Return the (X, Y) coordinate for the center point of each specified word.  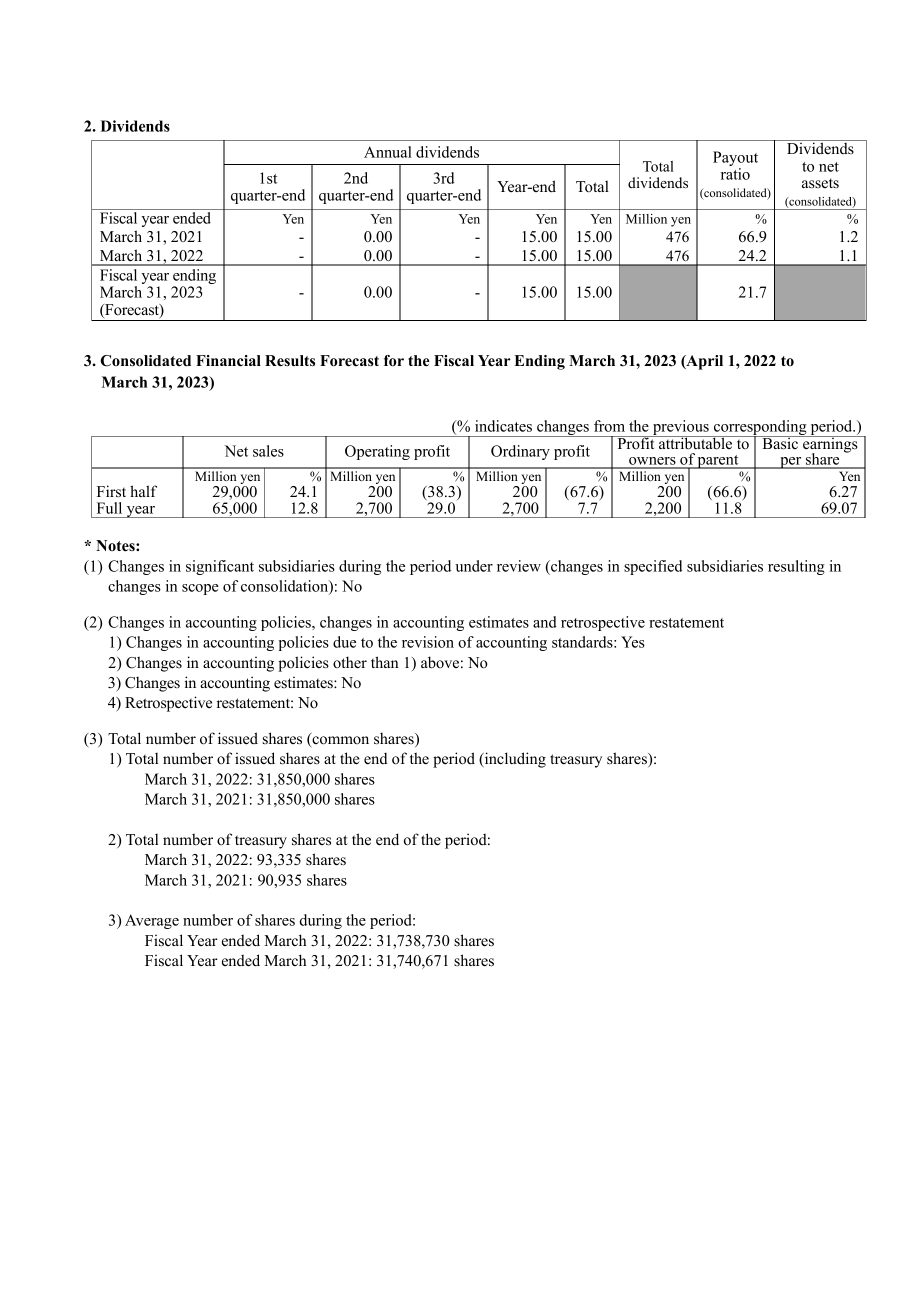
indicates (503, 426)
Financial (228, 361)
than (385, 662)
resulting (796, 567)
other (350, 662)
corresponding (760, 429)
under (474, 566)
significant (220, 567)
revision (428, 642)
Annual (388, 152)
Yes (633, 642)
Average (152, 921)
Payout (735, 160)
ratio (735, 174)
